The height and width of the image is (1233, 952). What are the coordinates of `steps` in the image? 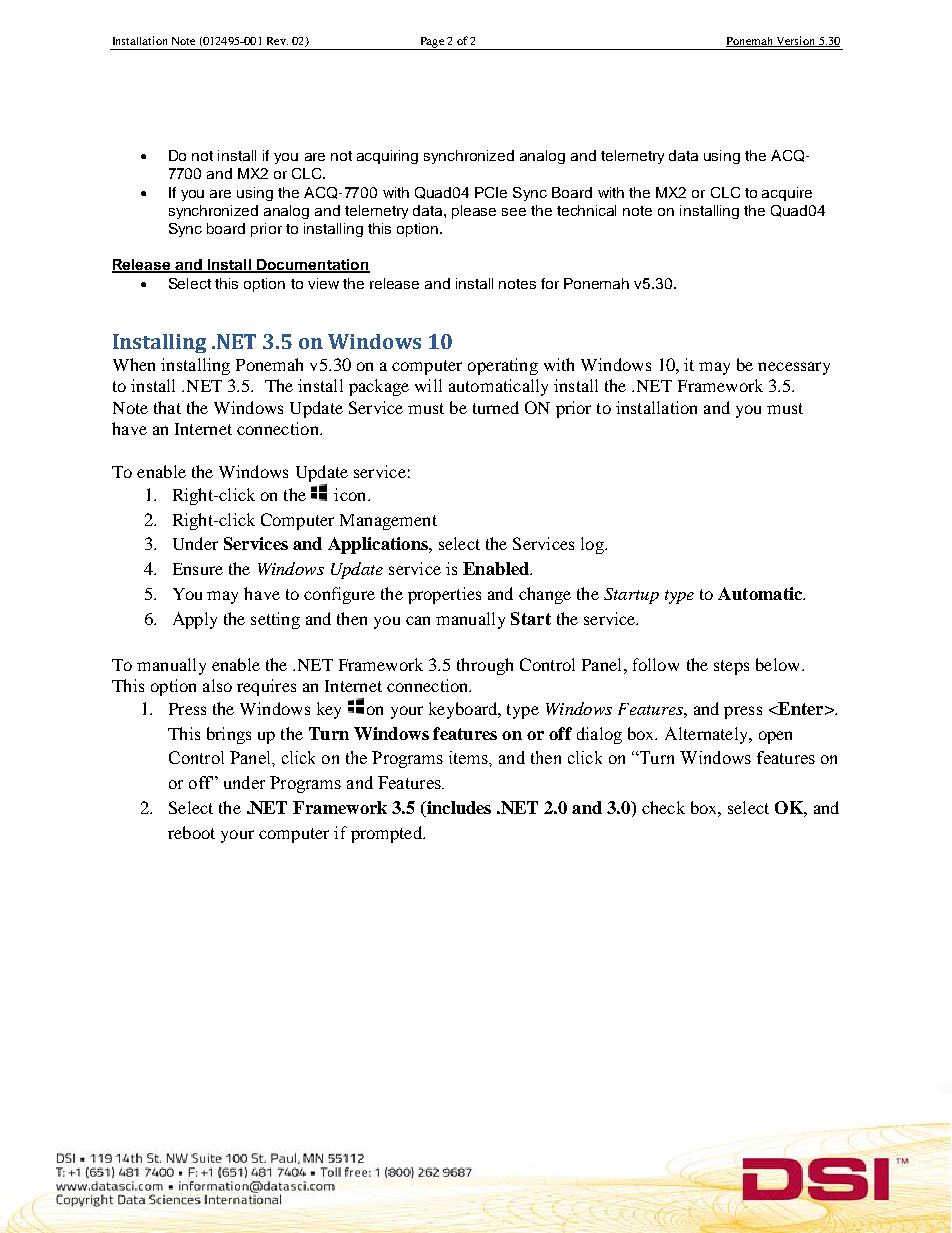 It's located at (731, 667).
